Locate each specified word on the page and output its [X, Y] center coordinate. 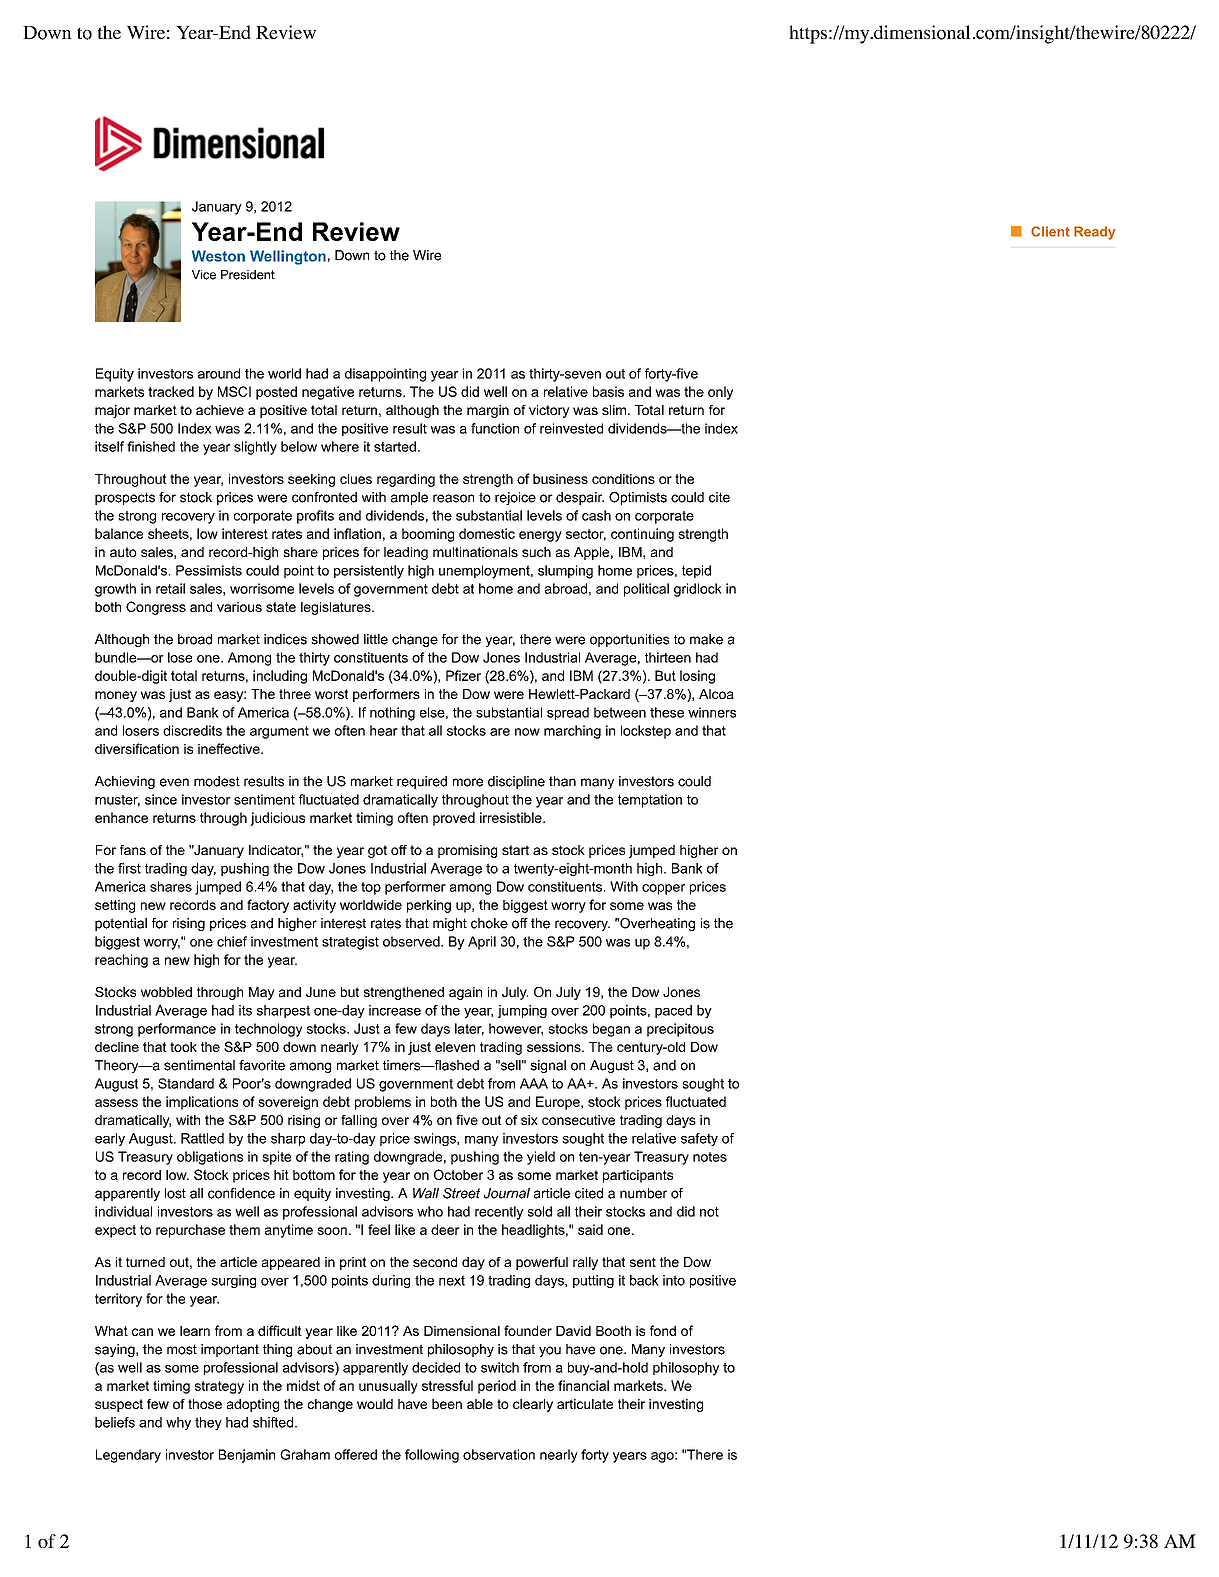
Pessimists [209, 570]
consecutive [578, 1120]
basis [608, 391]
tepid [696, 571]
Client [1050, 231]
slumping [565, 572]
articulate [585, 1404]
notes [710, 1157]
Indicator [276, 851]
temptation [650, 801]
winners [712, 712]
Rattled [202, 1138]
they [208, 1423]
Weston [218, 256]
